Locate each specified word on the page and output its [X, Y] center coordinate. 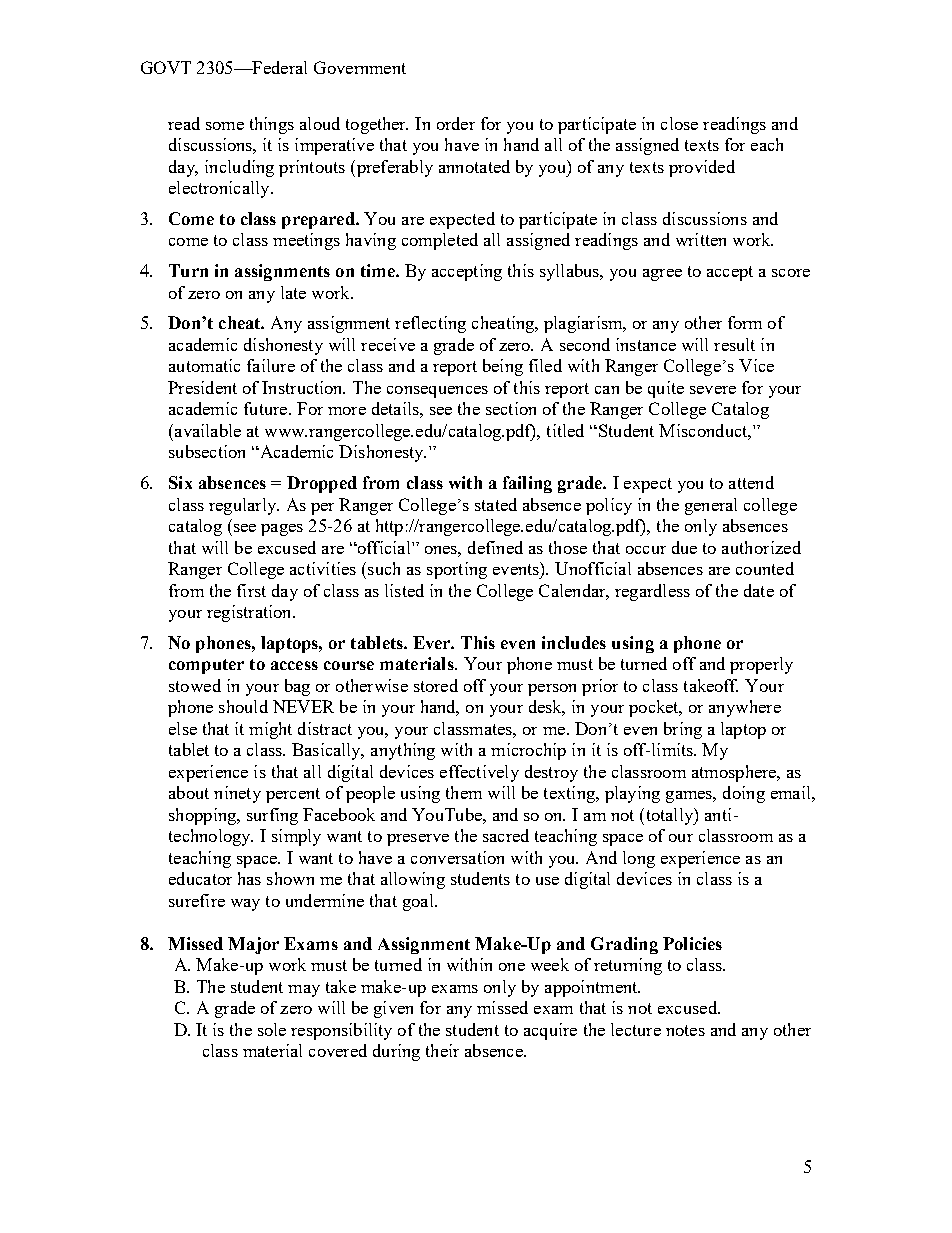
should [243, 706]
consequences [437, 392]
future [267, 408]
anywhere [745, 708]
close [679, 123]
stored [436, 685]
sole [272, 1029]
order [456, 123]
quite [666, 389]
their [442, 1050]
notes [685, 1030]
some [225, 126]
